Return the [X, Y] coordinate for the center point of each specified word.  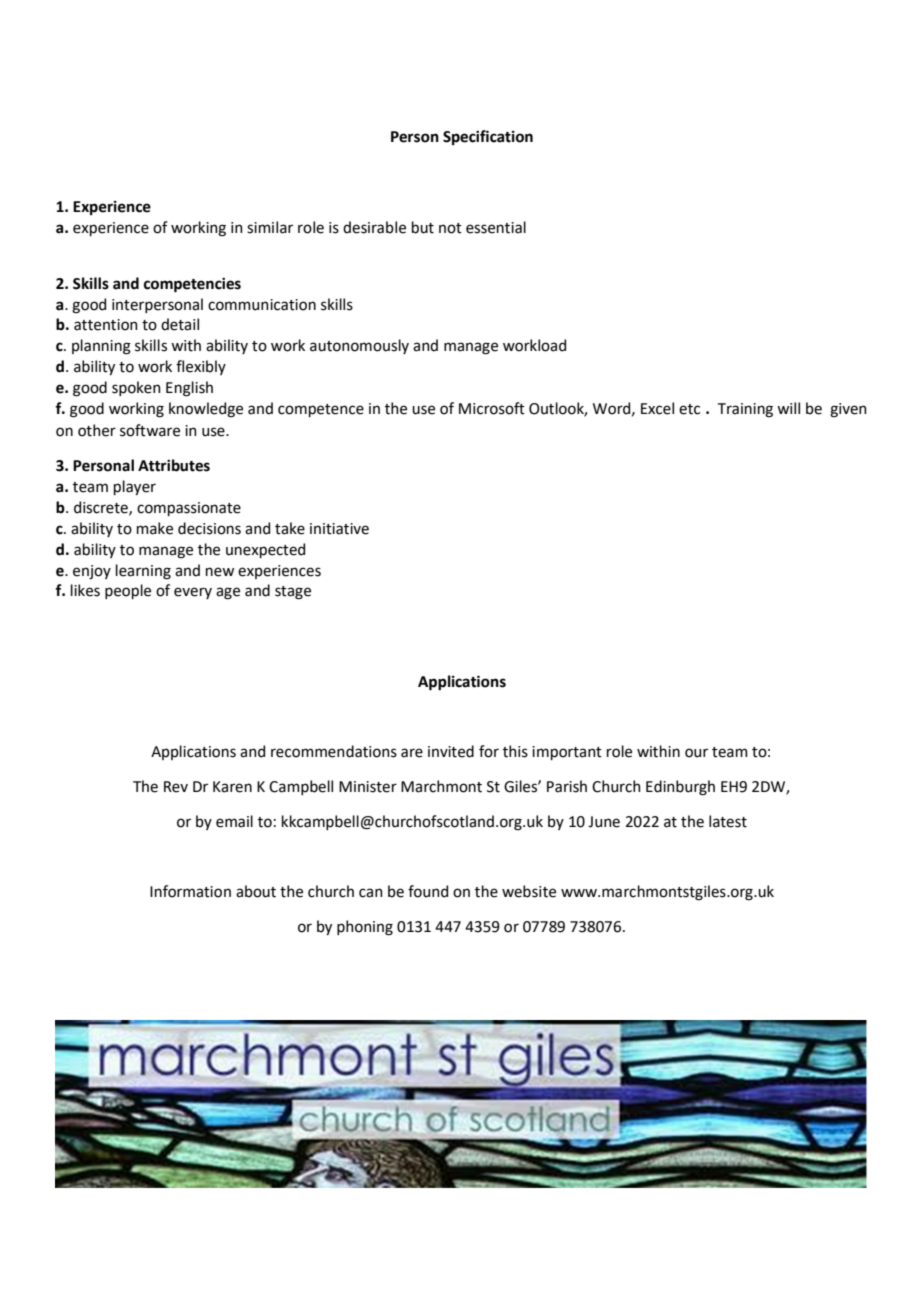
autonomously [359, 346]
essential [496, 227]
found [428, 891]
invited [451, 751]
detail [180, 324]
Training [745, 410]
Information [190, 891]
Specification [488, 137]
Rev [176, 787]
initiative [339, 529]
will [788, 408]
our [696, 753]
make [155, 528]
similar [270, 227]
